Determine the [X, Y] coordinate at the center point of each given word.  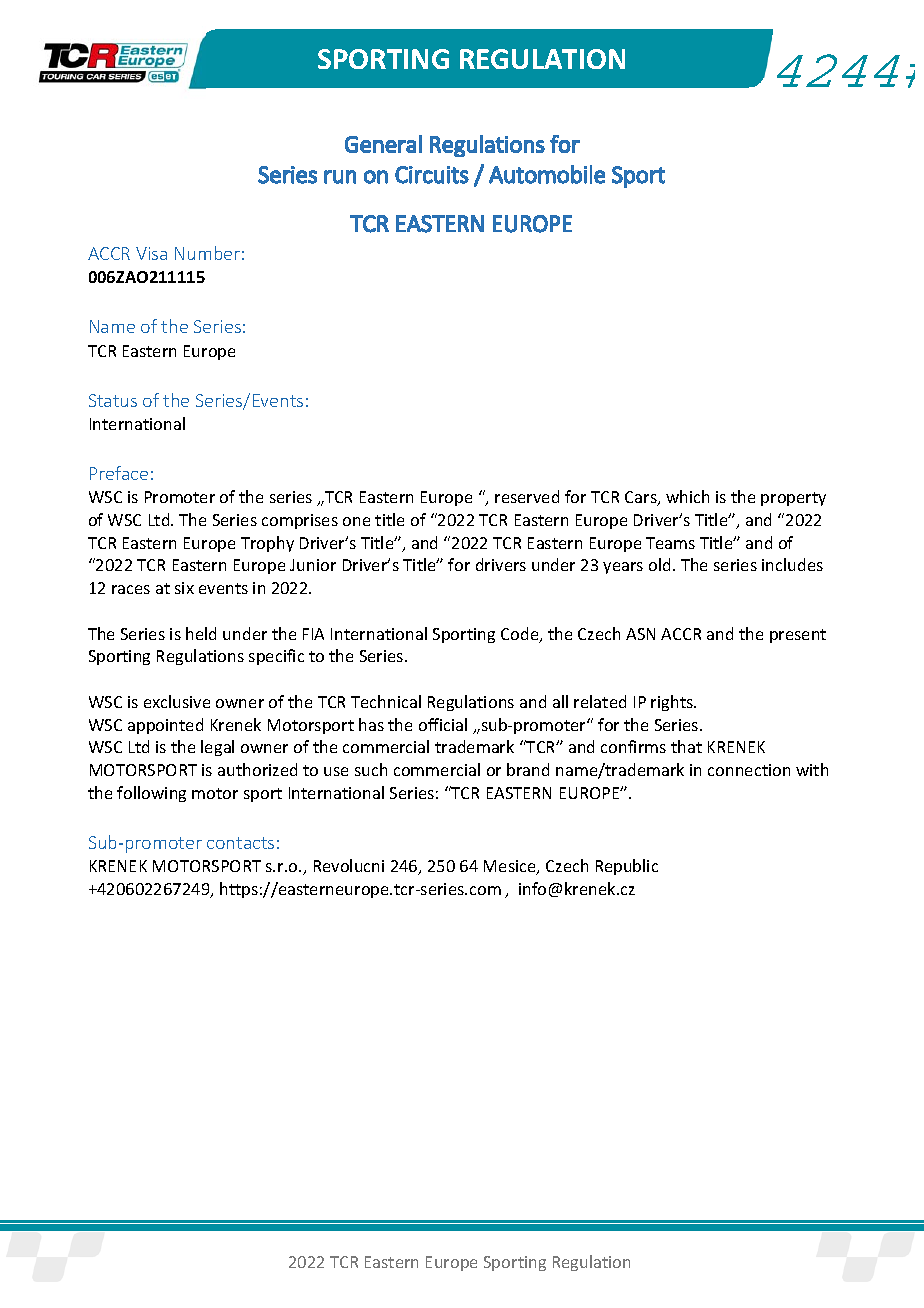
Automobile [547, 174]
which [687, 496]
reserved [527, 496]
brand [528, 769]
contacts [240, 843]
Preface [119, 473]
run [340, 177]
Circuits [432, 175]
